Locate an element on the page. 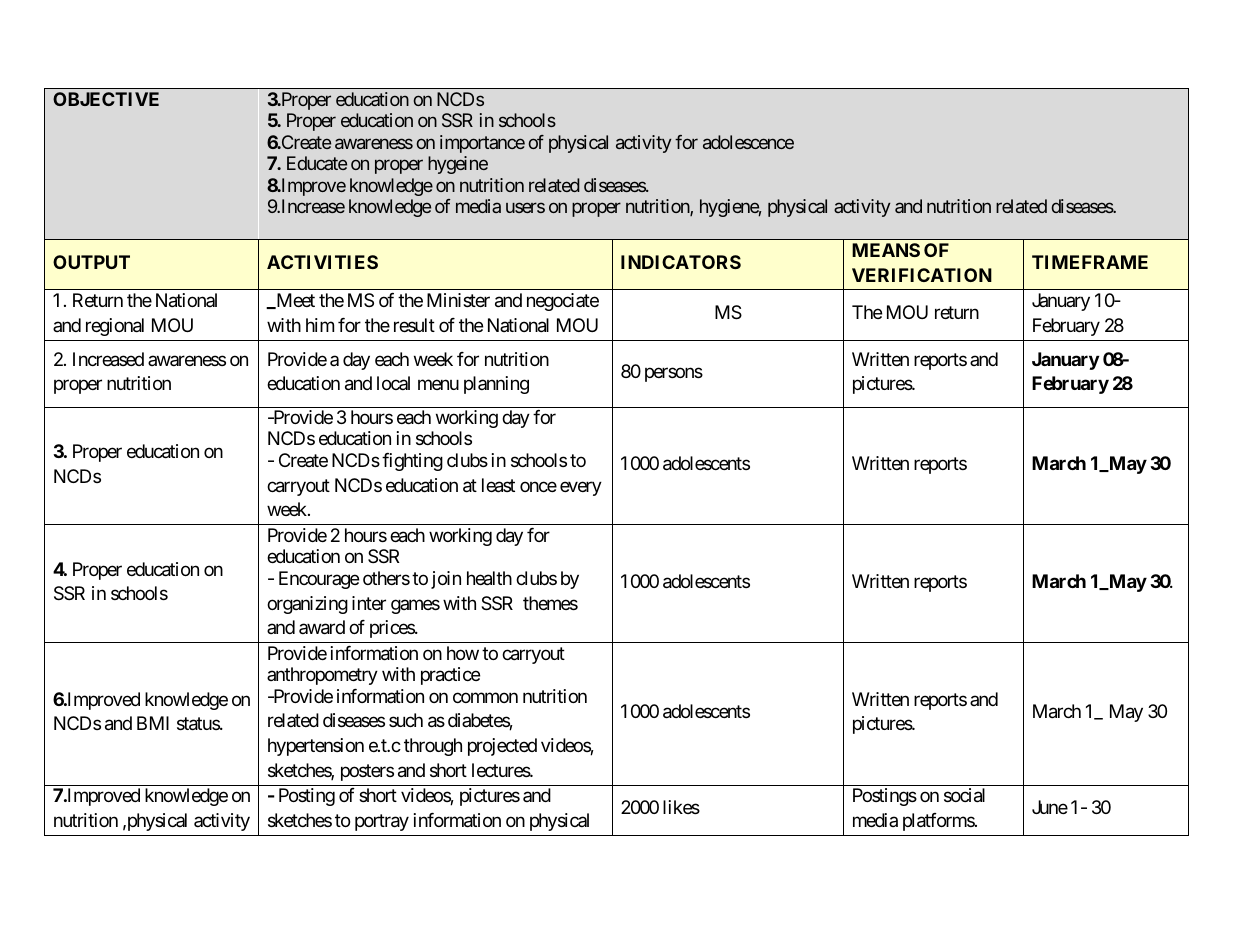 The width and height of the document is (1233, 952). MEANS is located at coordinates (886, 250).
